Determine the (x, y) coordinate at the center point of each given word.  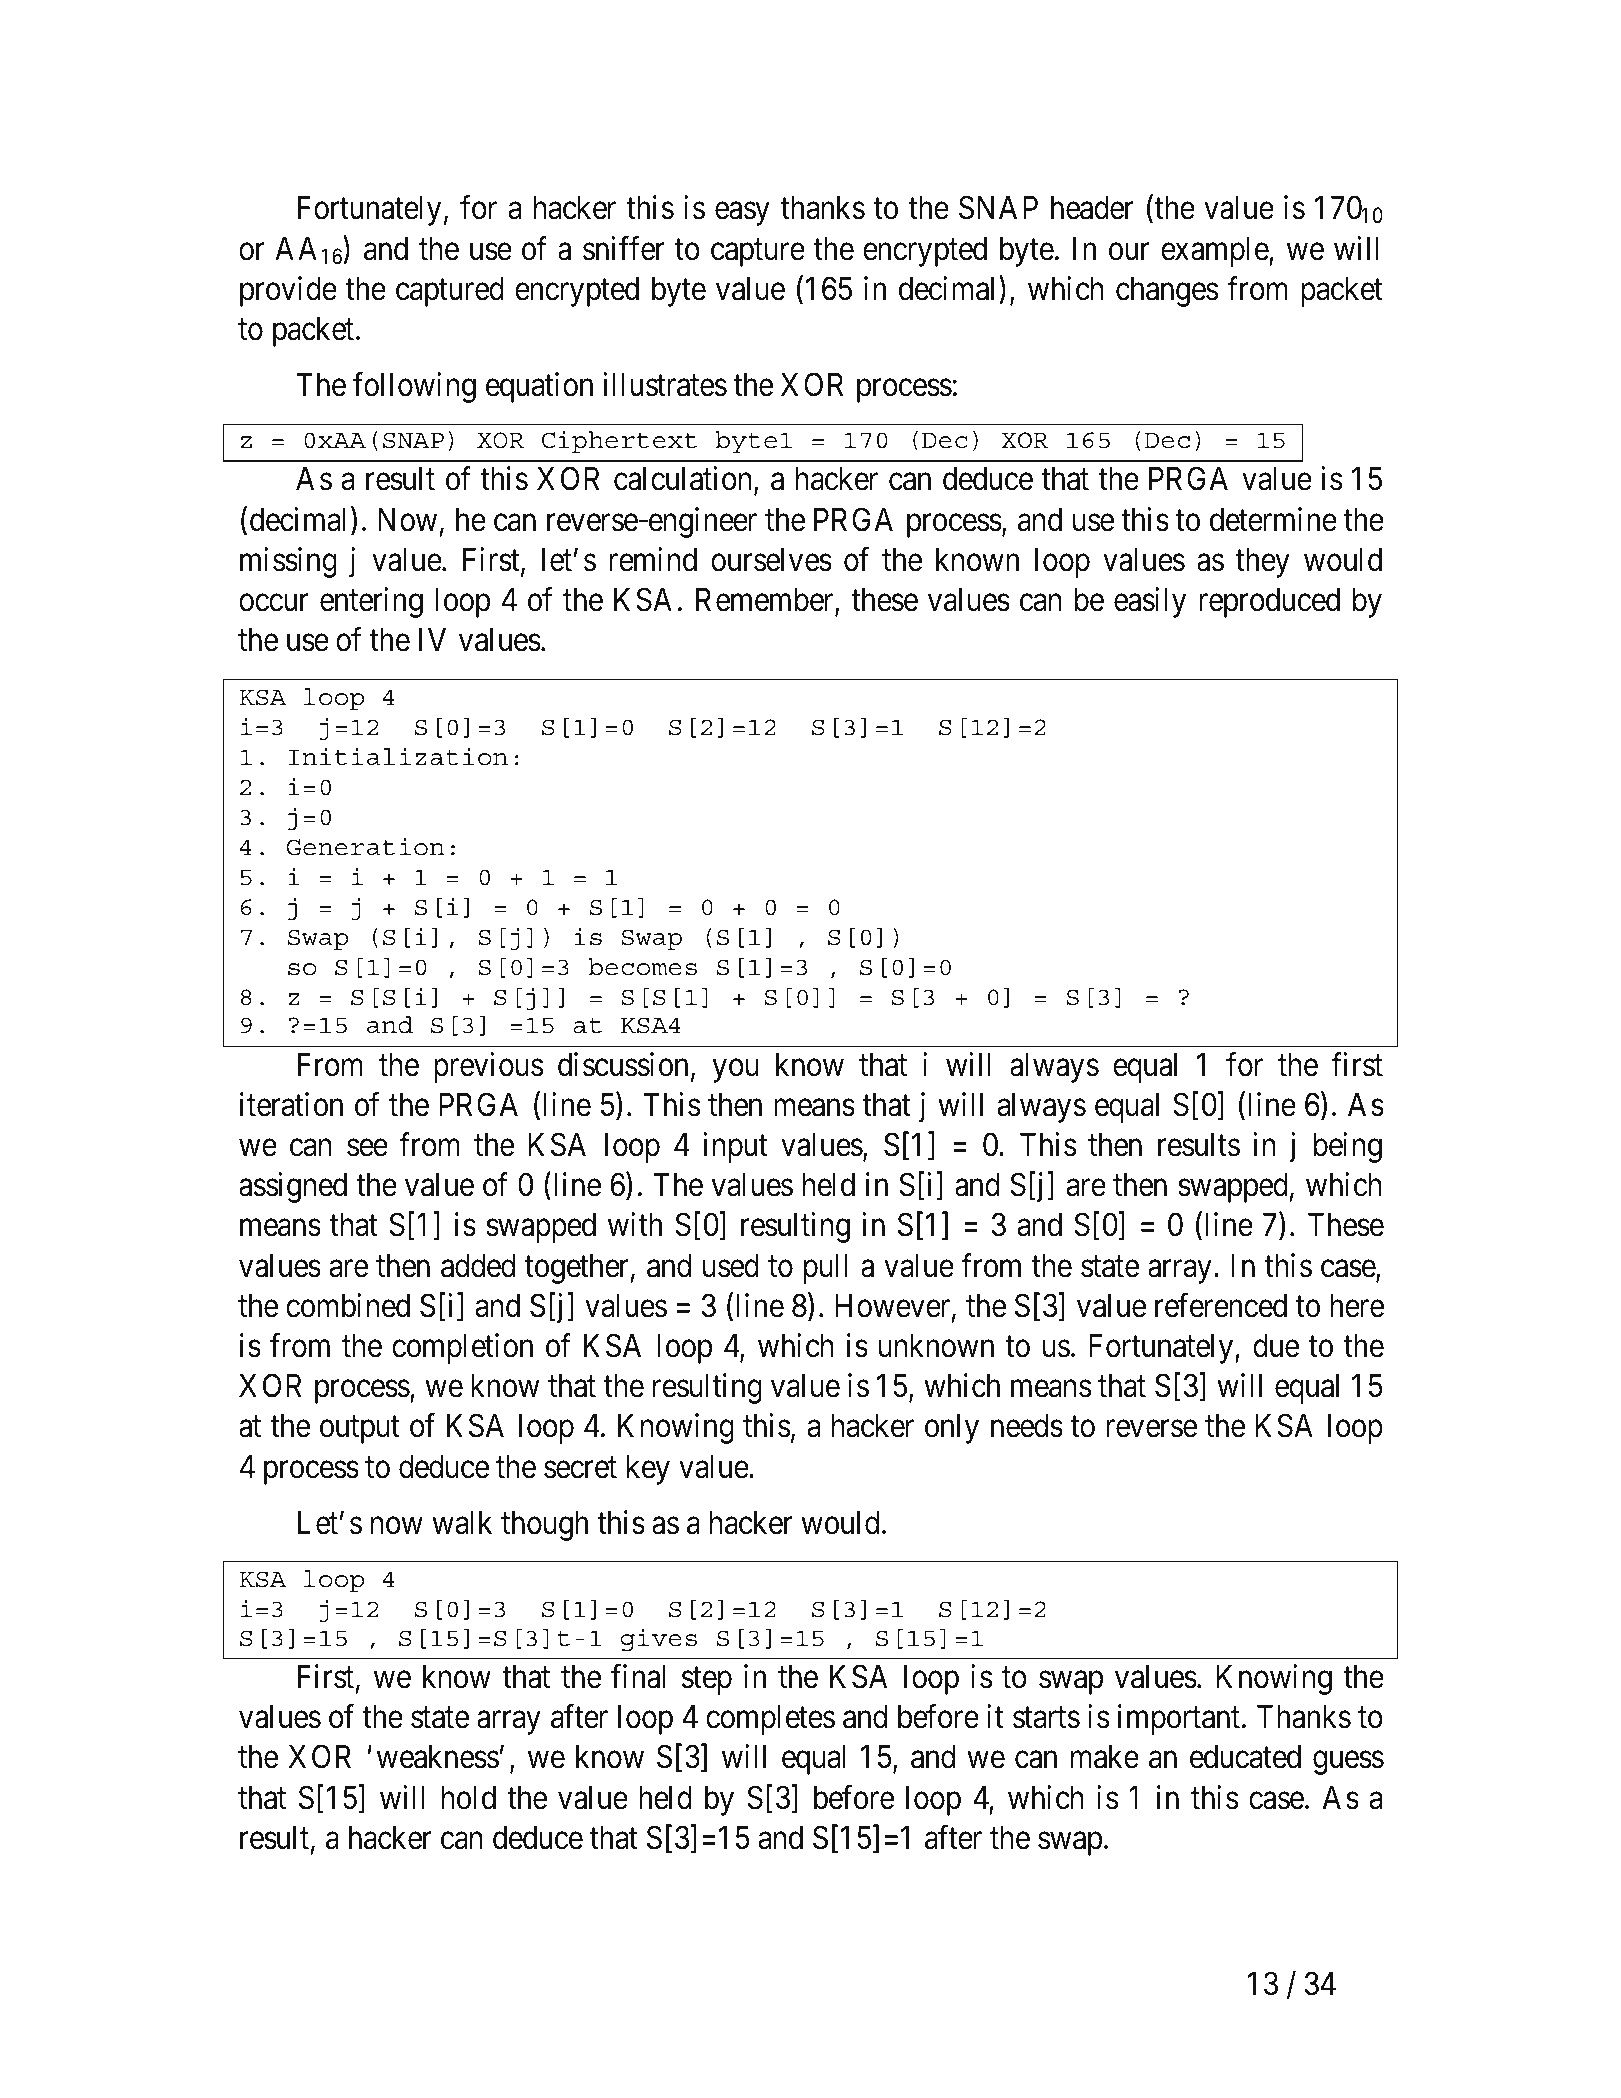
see (367, 1148)
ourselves (771, 560)
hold (469, 1798)
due (1276, 1346)
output (360, 1430)
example (1215, 252)
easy (742, 214)
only (952, 1429)
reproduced (1269, 603)
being (1348, 1147)
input (735, 1147)
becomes (642, 967)
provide (288, 291)
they (1262, 563)
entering (371, 602)
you (735, 1071)
